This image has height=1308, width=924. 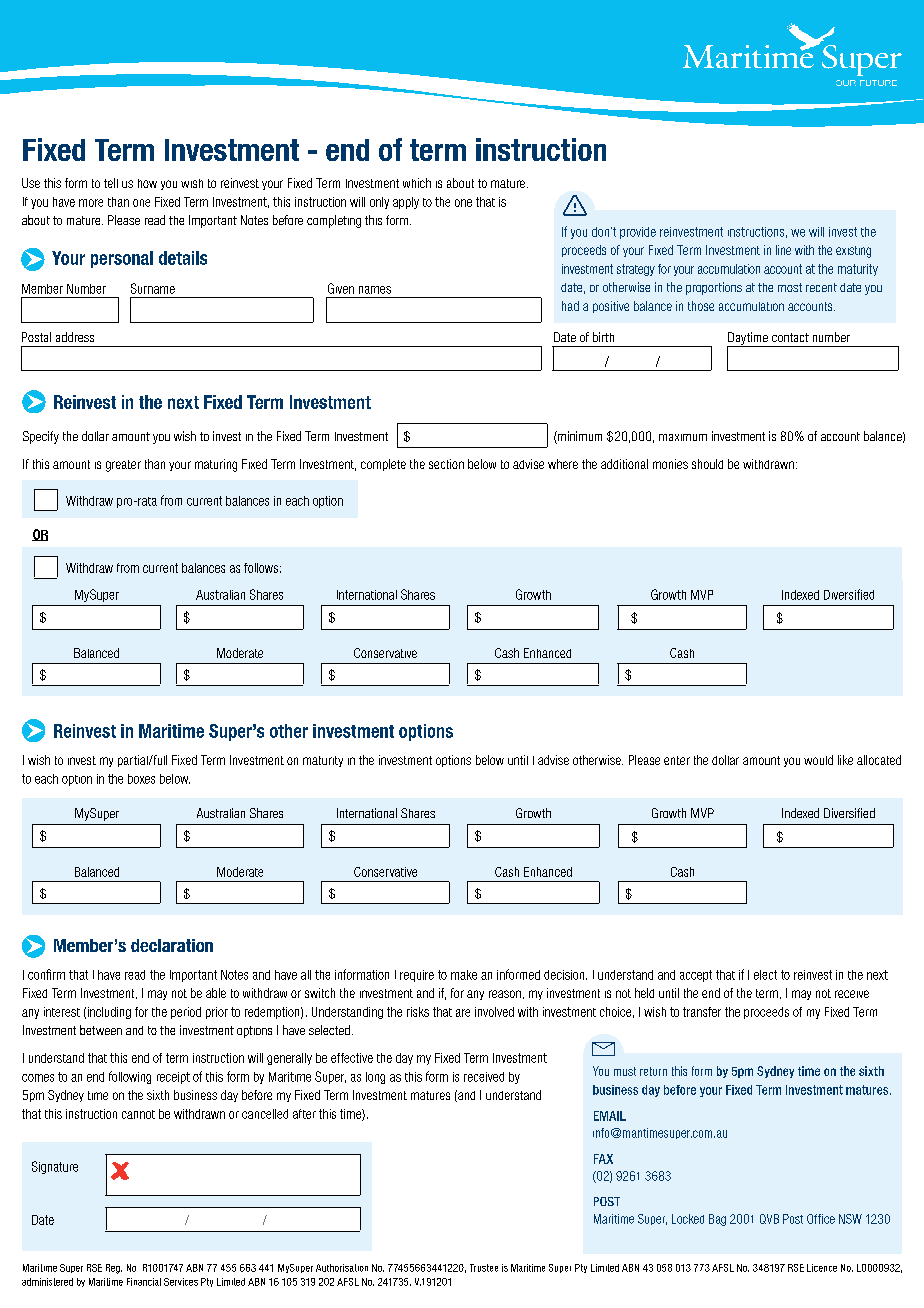 What do you see at coordinates (818, 760) in the image?
I see `would` at bounding box center [818, 760].
